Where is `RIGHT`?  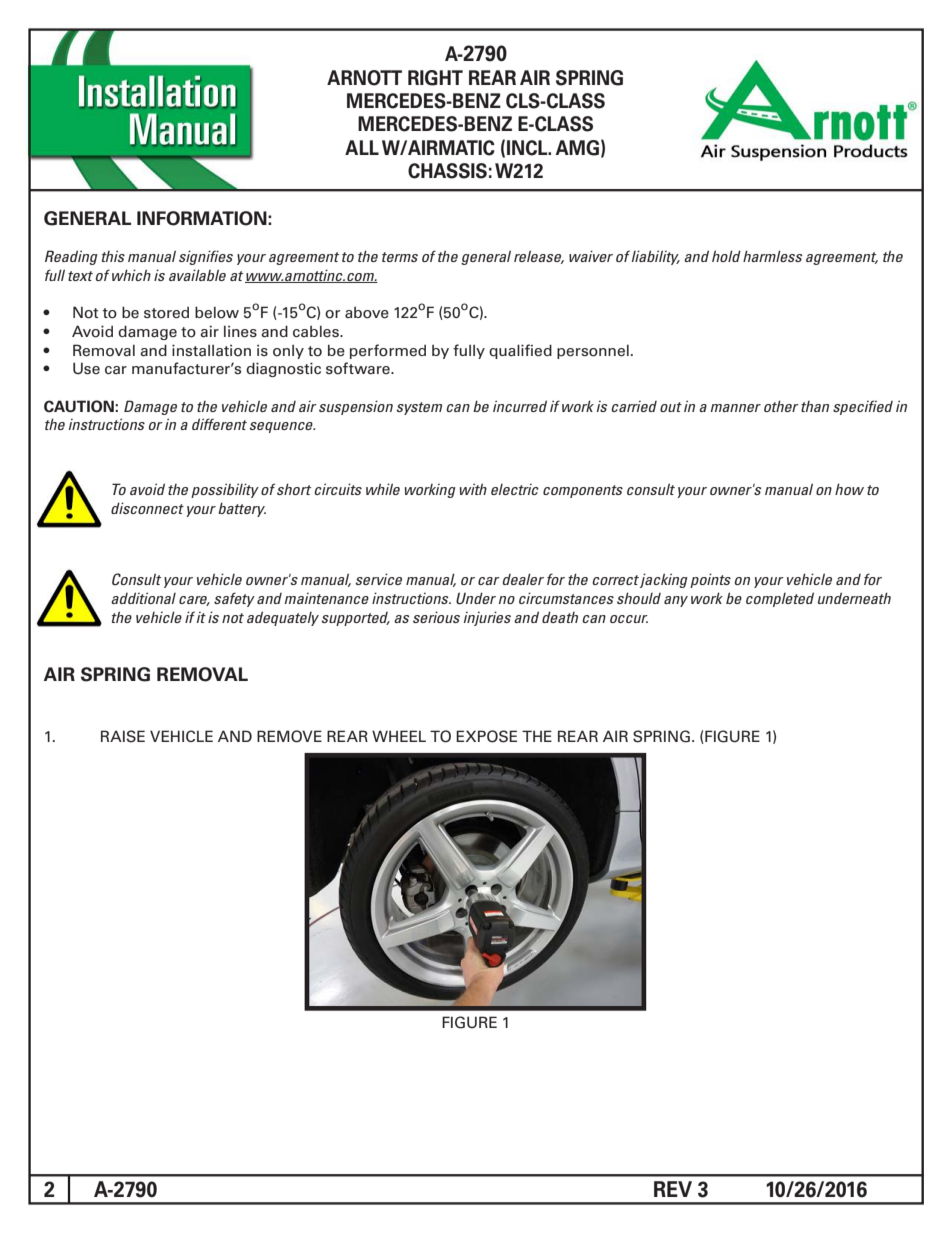
RIGHT is located at coordinates (435, 78).
